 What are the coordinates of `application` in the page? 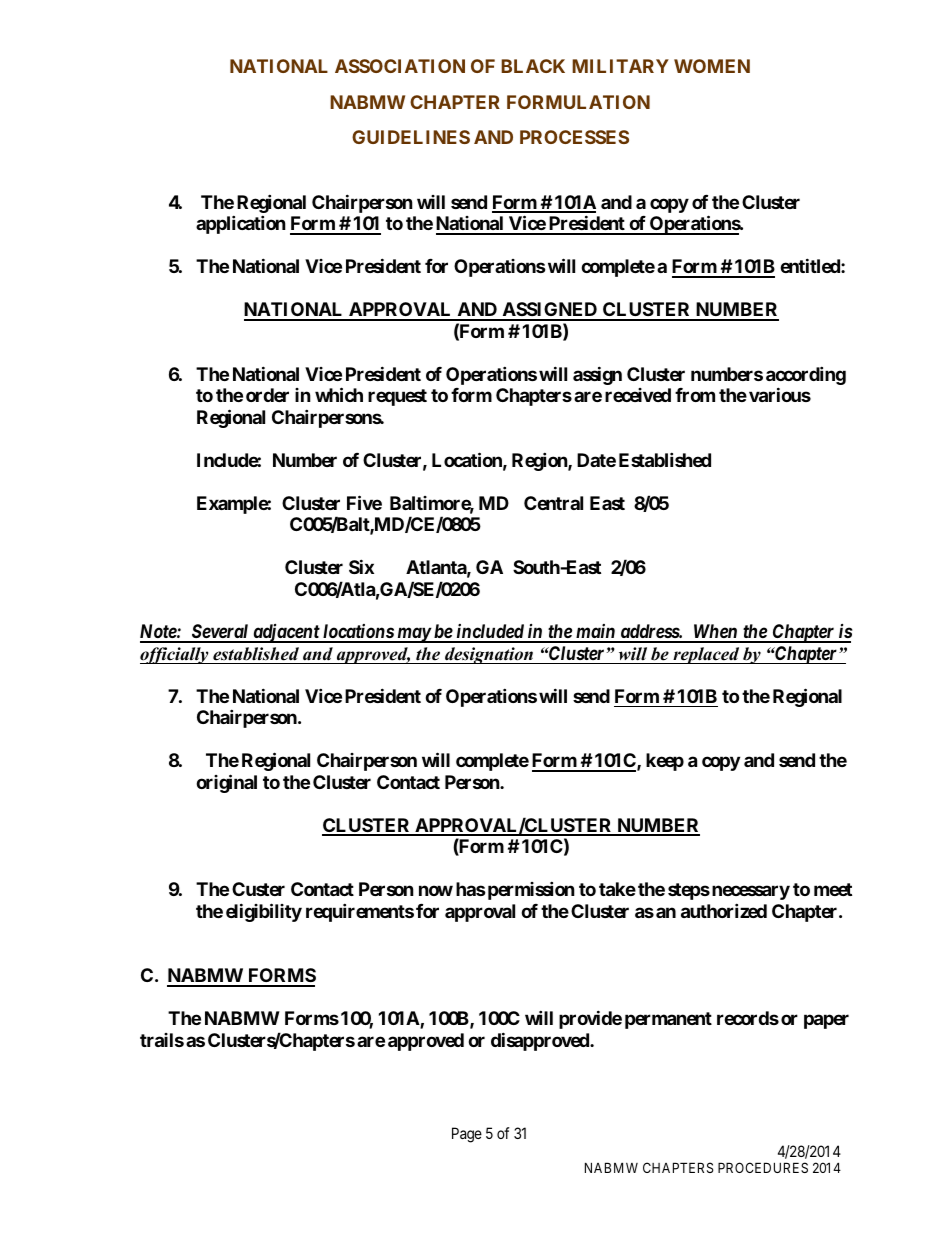 It's located at (241, 224).
